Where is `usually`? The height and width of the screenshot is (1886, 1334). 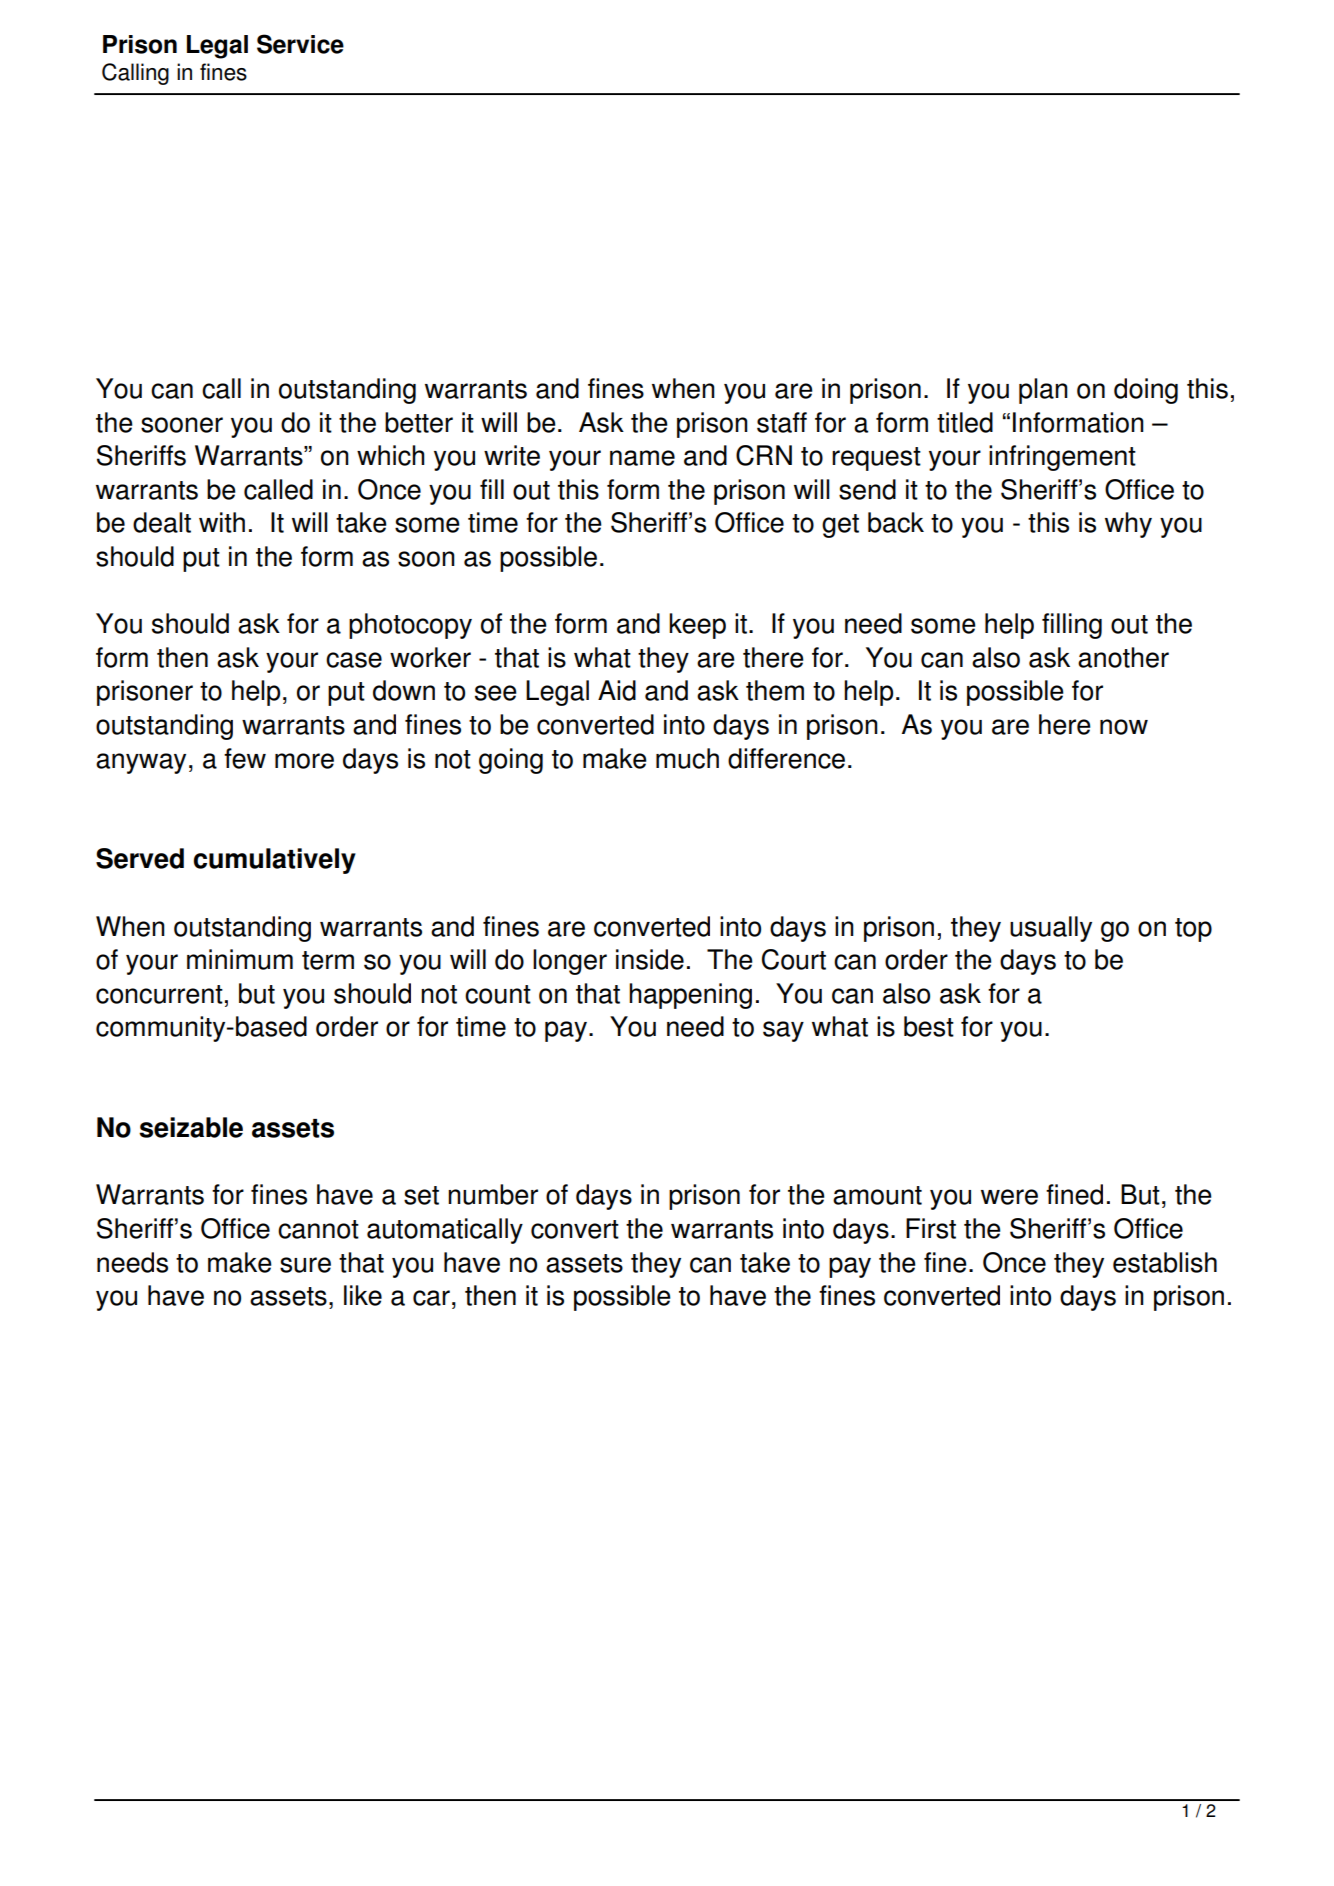 usually is located at coordinates (1051, 929).
